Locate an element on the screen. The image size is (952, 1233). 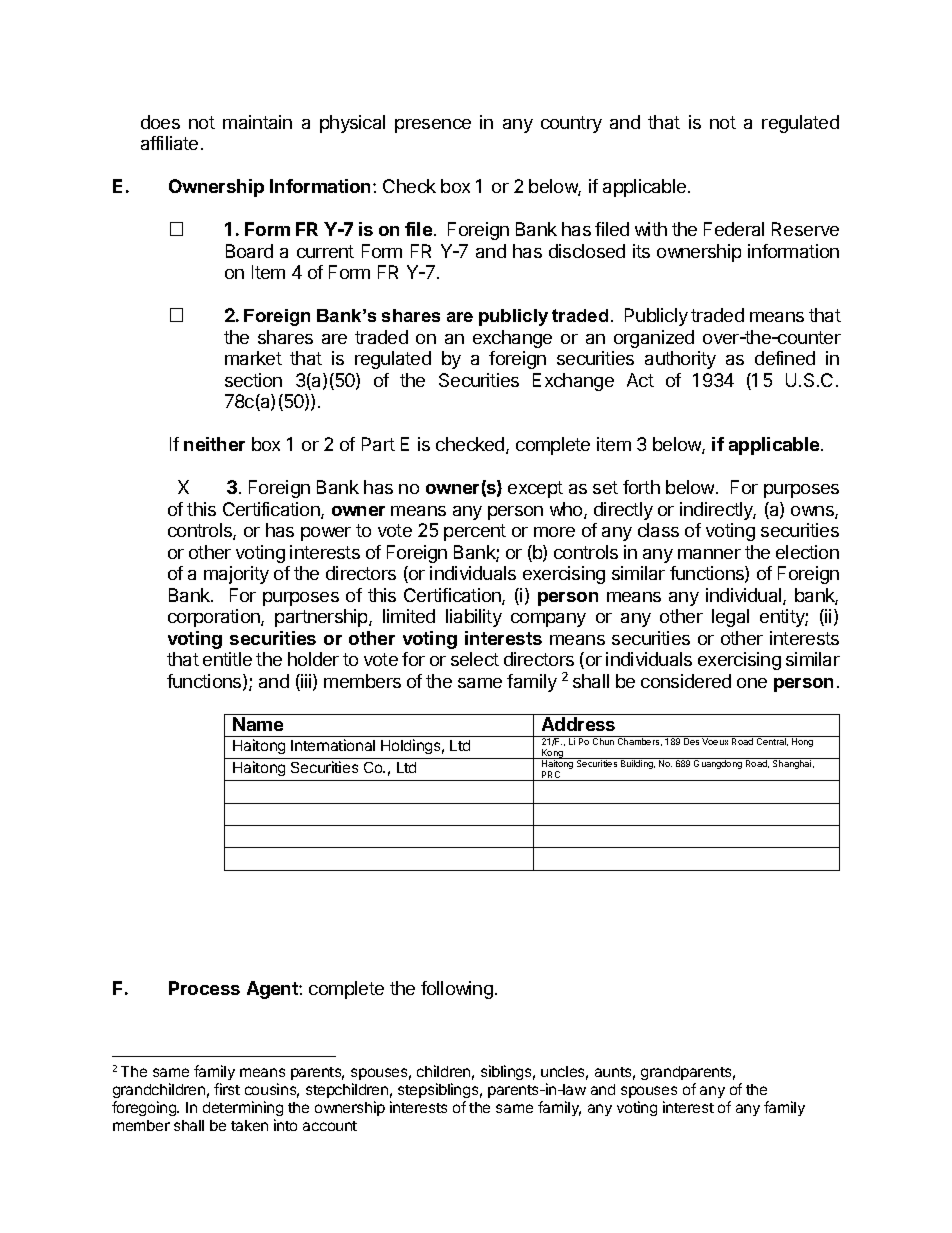
liability is located at coordinates (474, 618).
